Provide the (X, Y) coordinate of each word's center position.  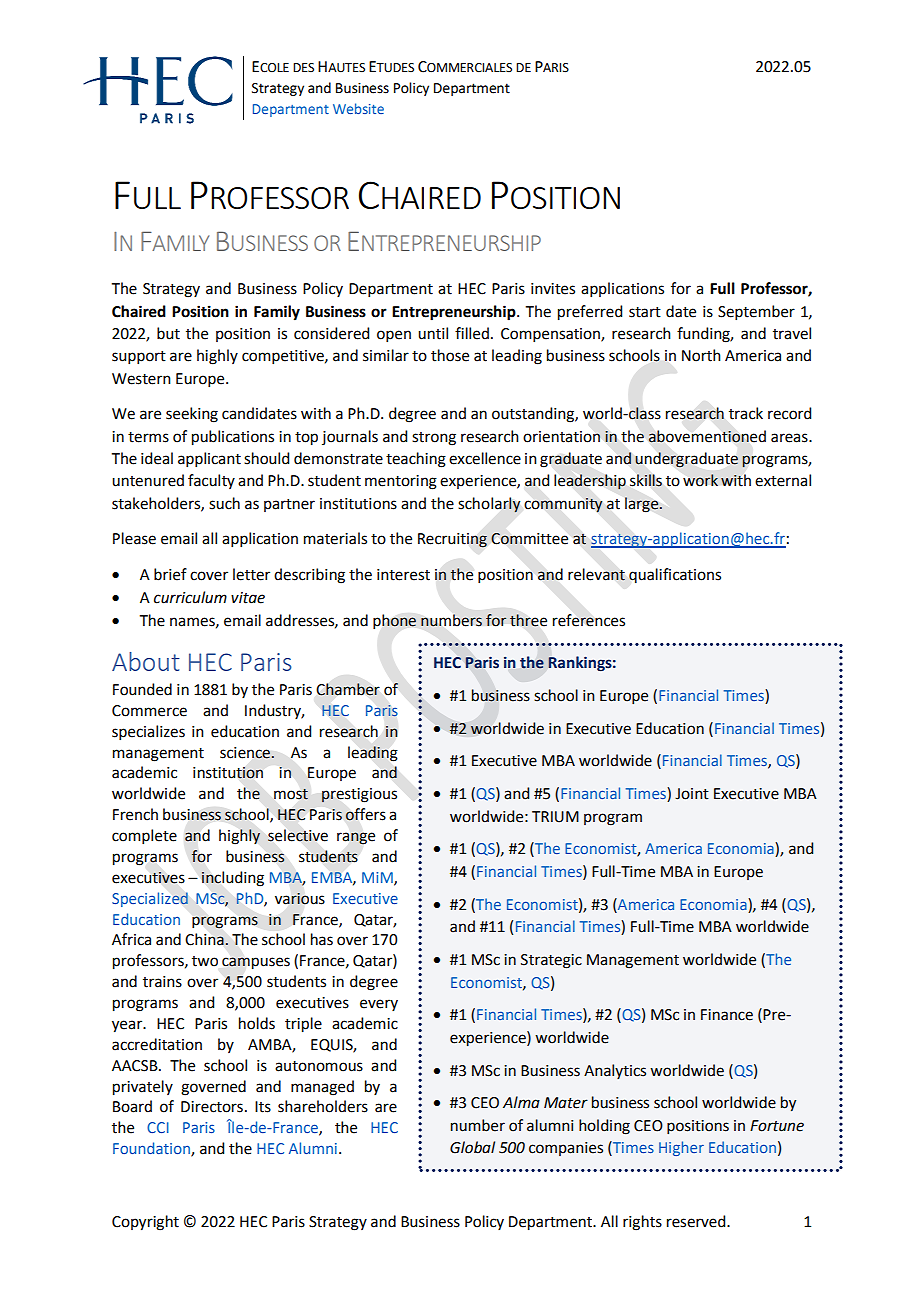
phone (394, 621)
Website (358, 108)
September (756, 312)
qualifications (675, 575)
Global (472, 1147)
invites (553, 289)
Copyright (145, 1223)
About (146, 661)
